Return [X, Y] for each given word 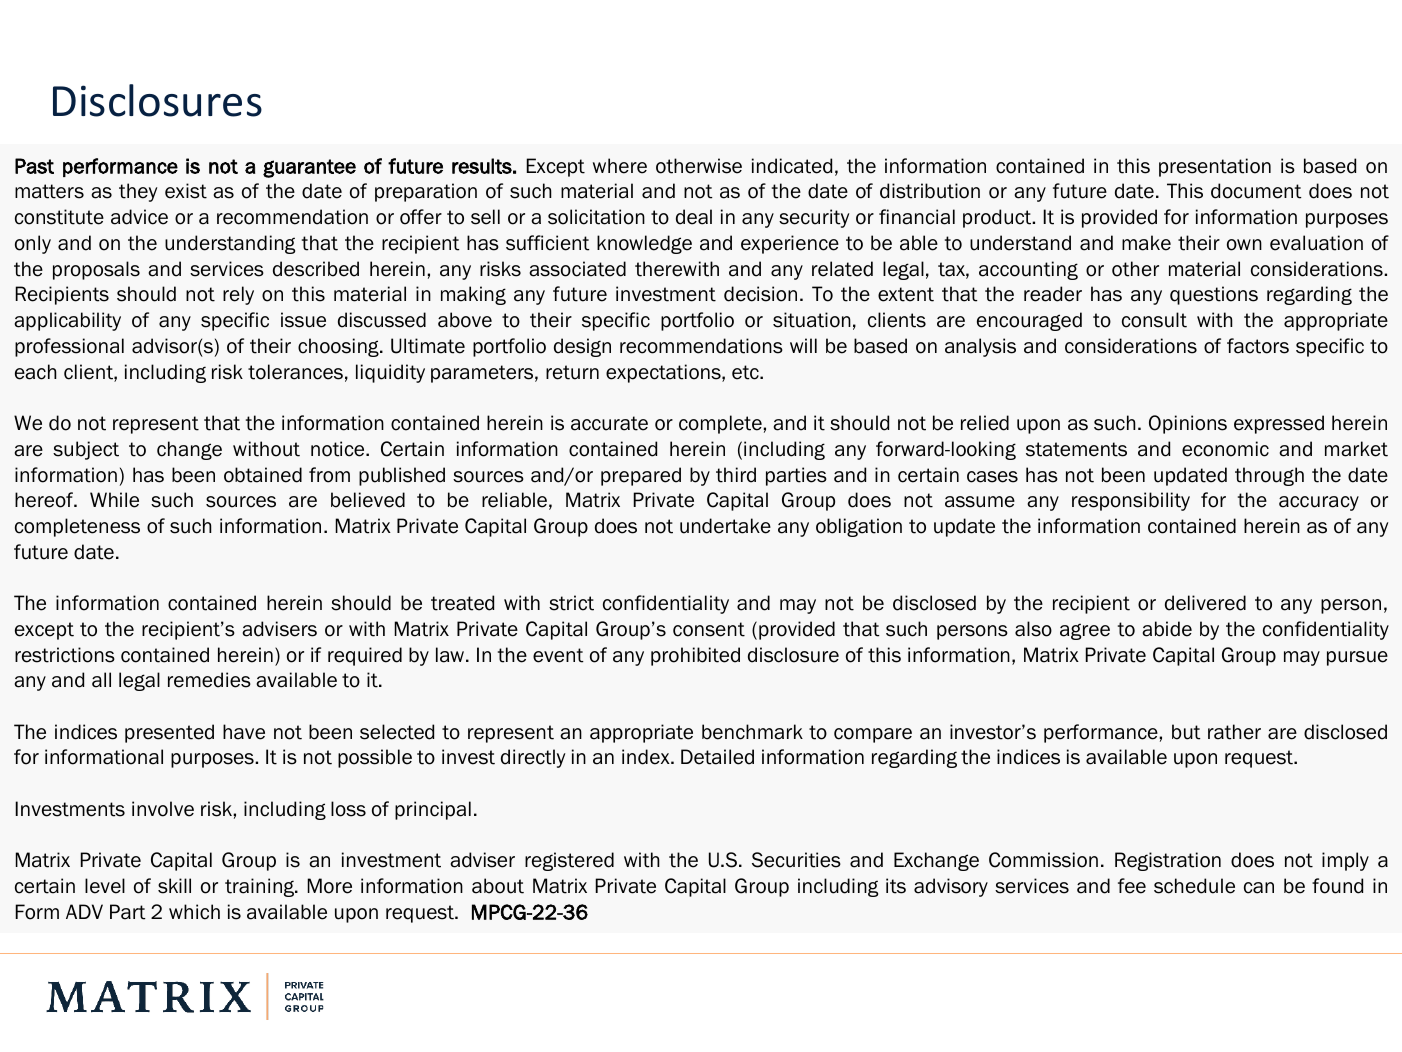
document [1256, 191]
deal [694, 217]
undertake [725, 526]
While [114, 500]
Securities [796, 860]
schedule [1194, 886]
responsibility [1131, 501]
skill [174, 886]
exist [186, 191]
